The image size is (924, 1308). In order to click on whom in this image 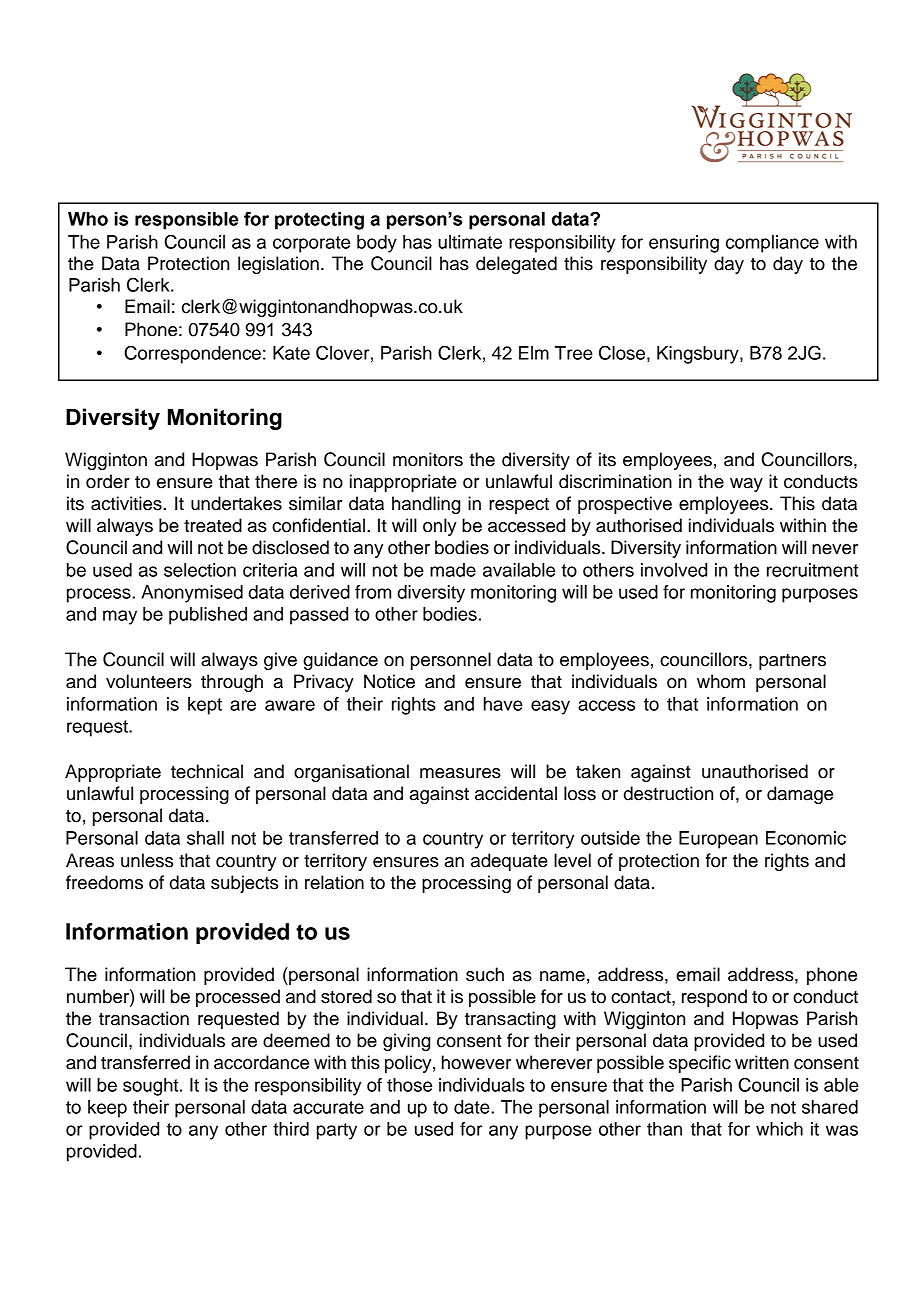, I will do `click(721, 681)`.
